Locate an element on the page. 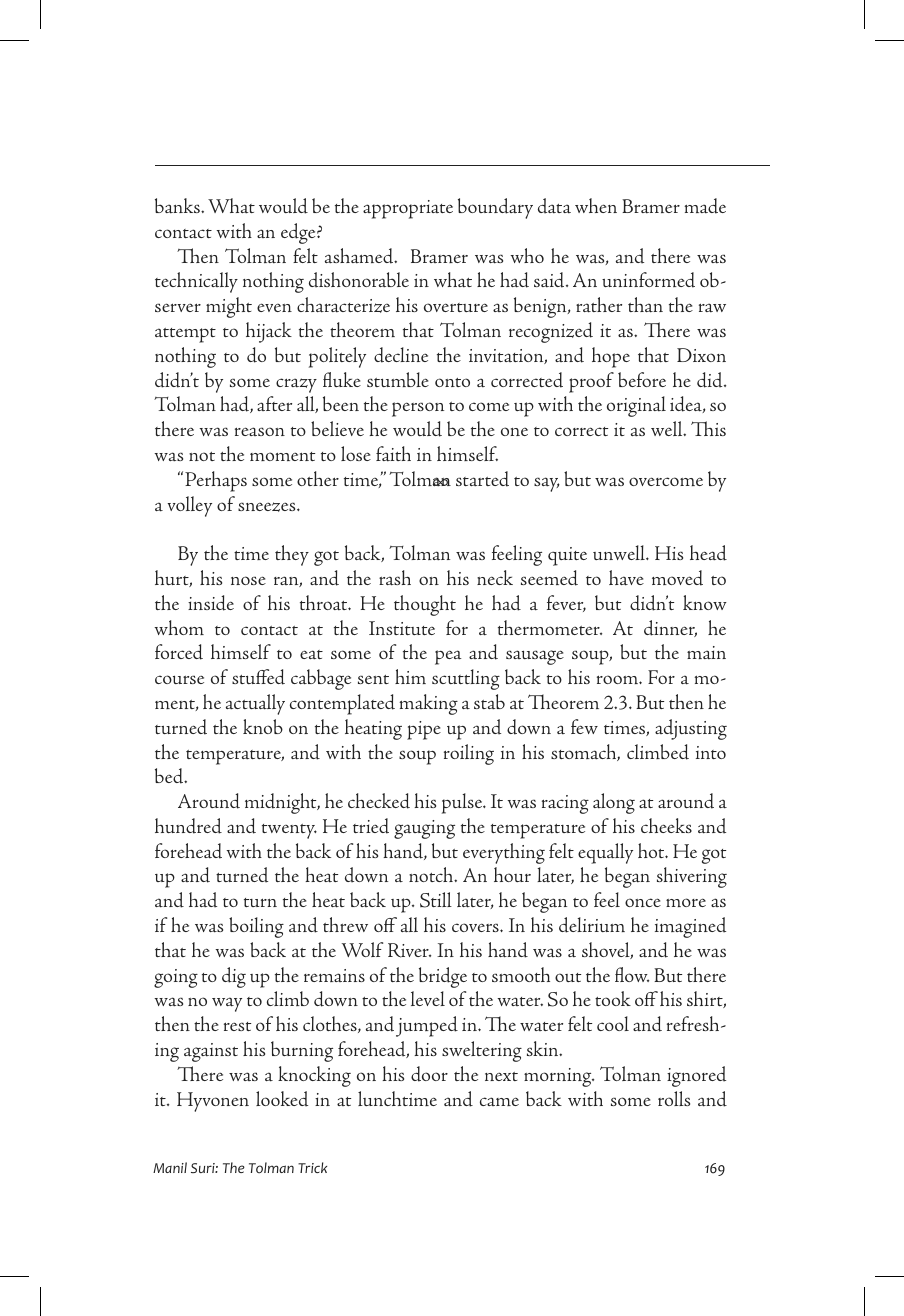 This document has width=904, height=1316. adjusting is located at coordinates (691, 729).
